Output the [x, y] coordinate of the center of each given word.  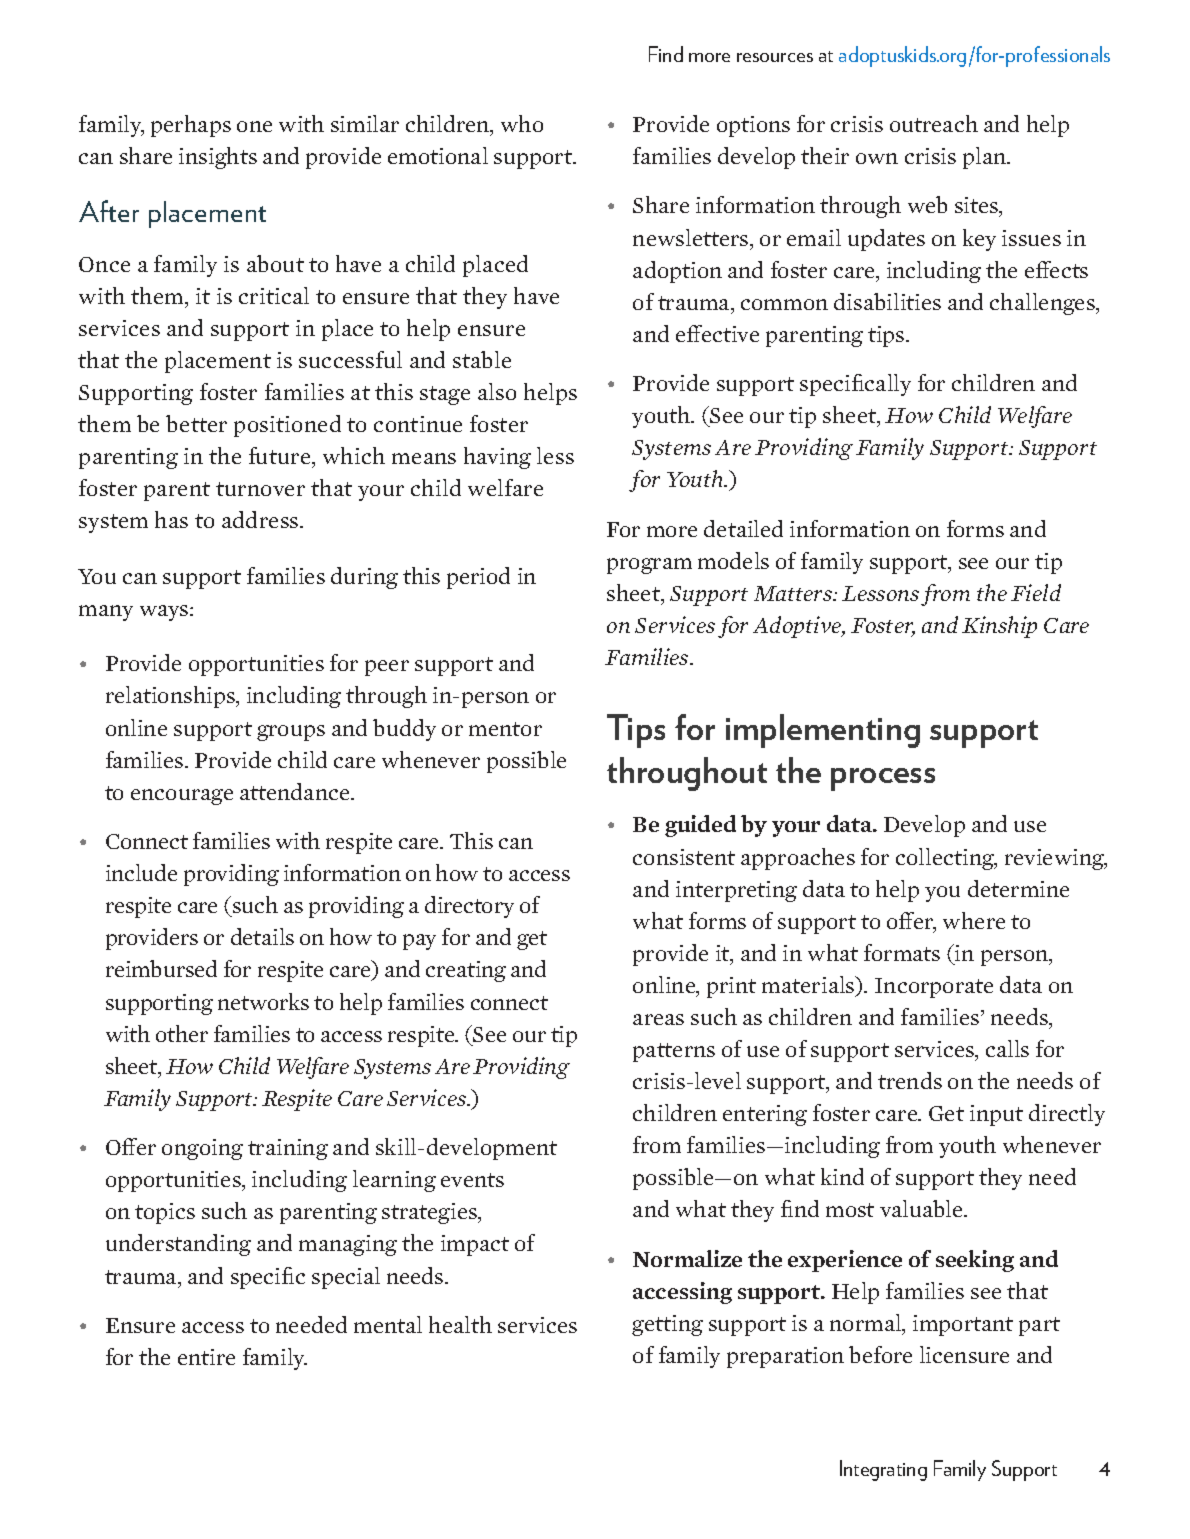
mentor [505, 729]
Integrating [883, 1470]
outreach [934, 123]
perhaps [191, 126]
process [883, 779]
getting [667, 1325]
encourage [182, 797]
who [522, 123]
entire [206, 1357]
